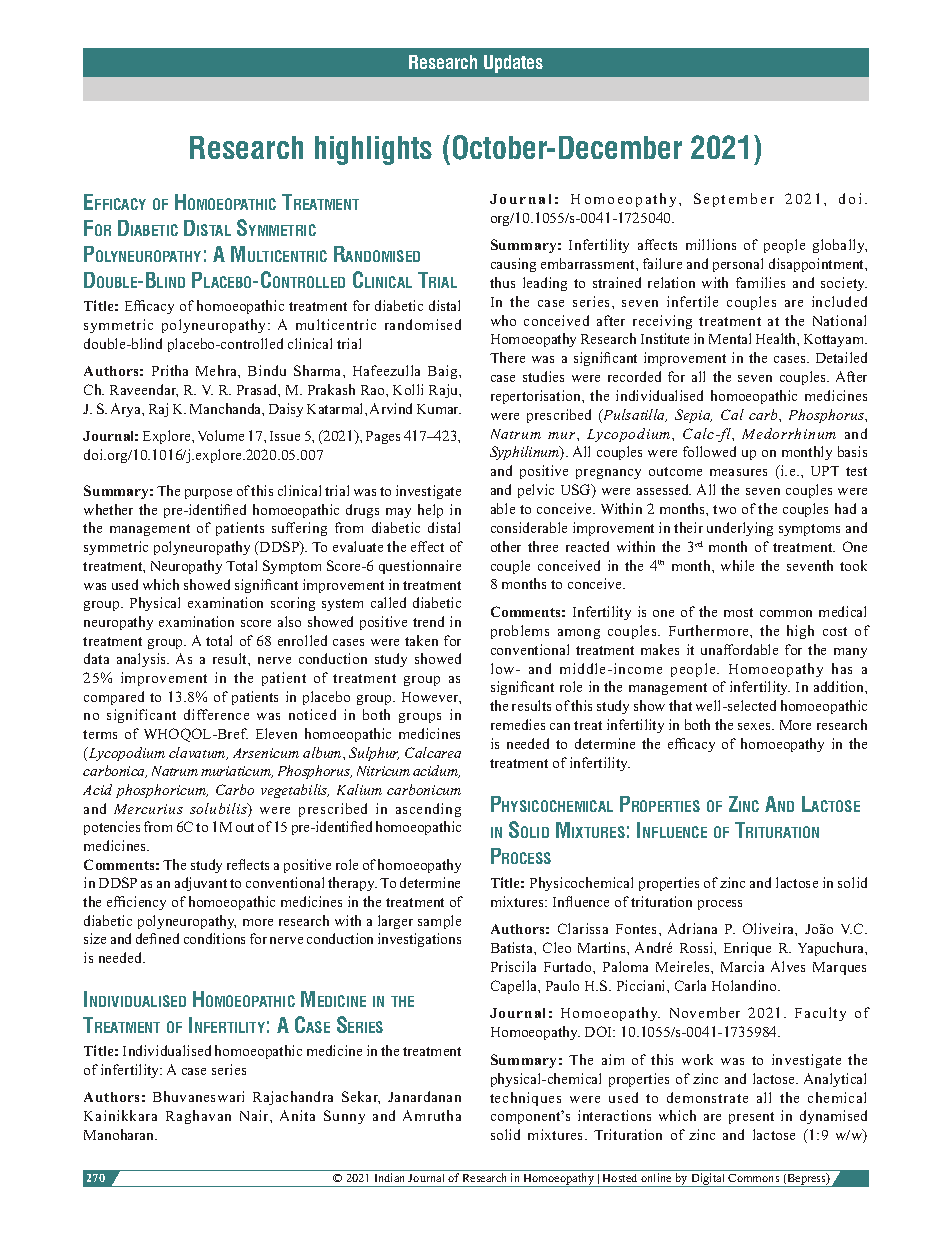 The width and height of the document is (952, 1233). Describe the element at coordinates (747, 949) in the document. I see `Enrique` at that location.
